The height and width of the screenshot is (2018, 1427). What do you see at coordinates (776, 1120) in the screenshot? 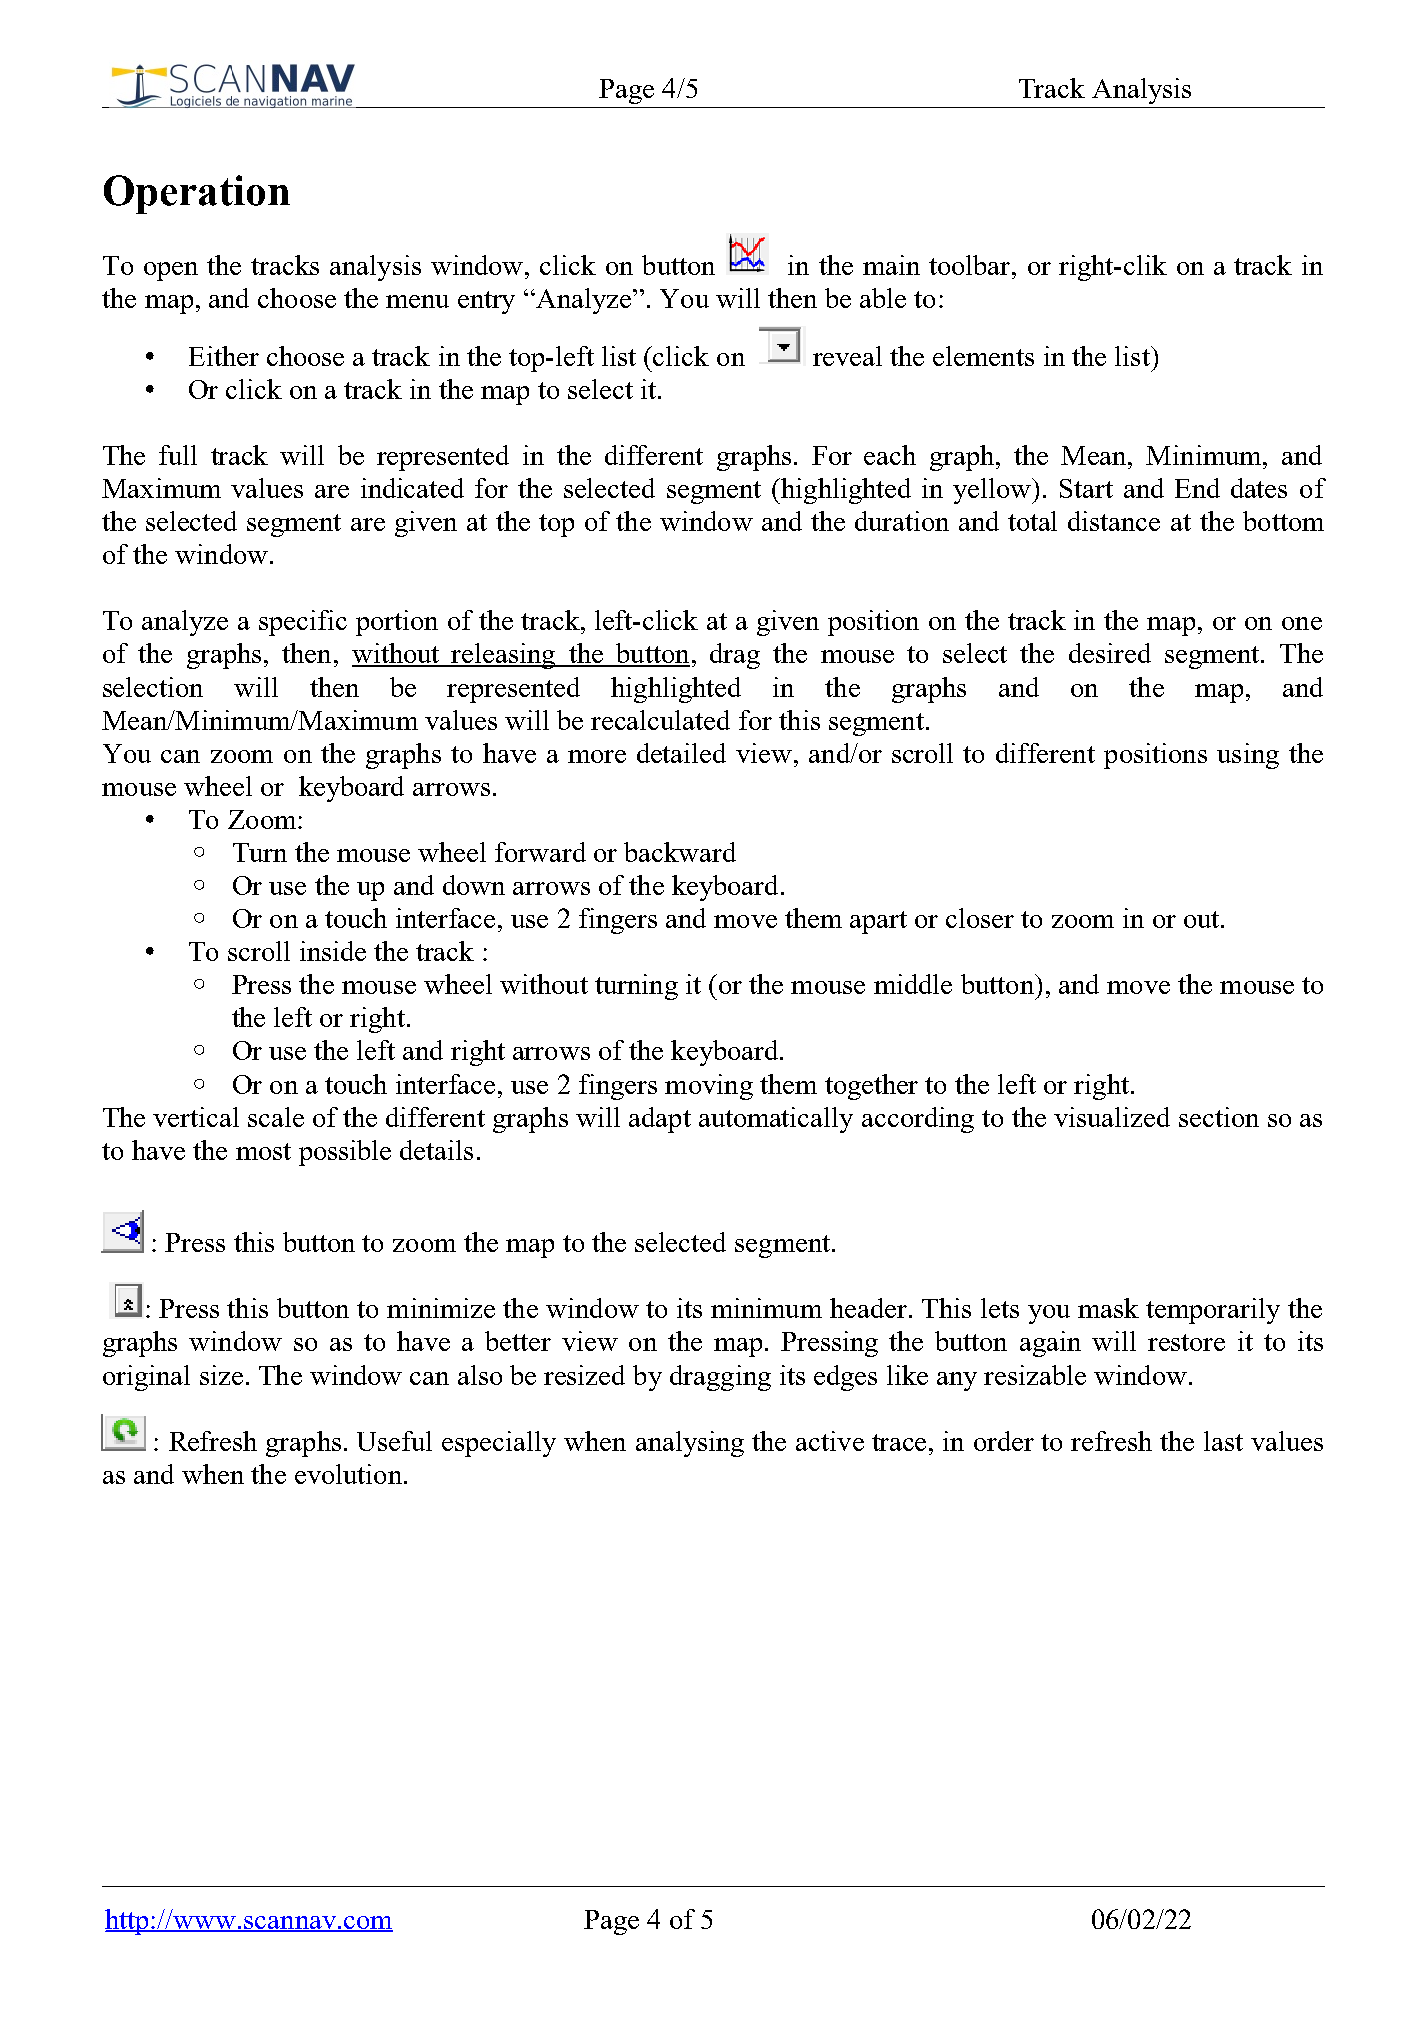
I see `automatically` at bounding box center [776, 1120].
